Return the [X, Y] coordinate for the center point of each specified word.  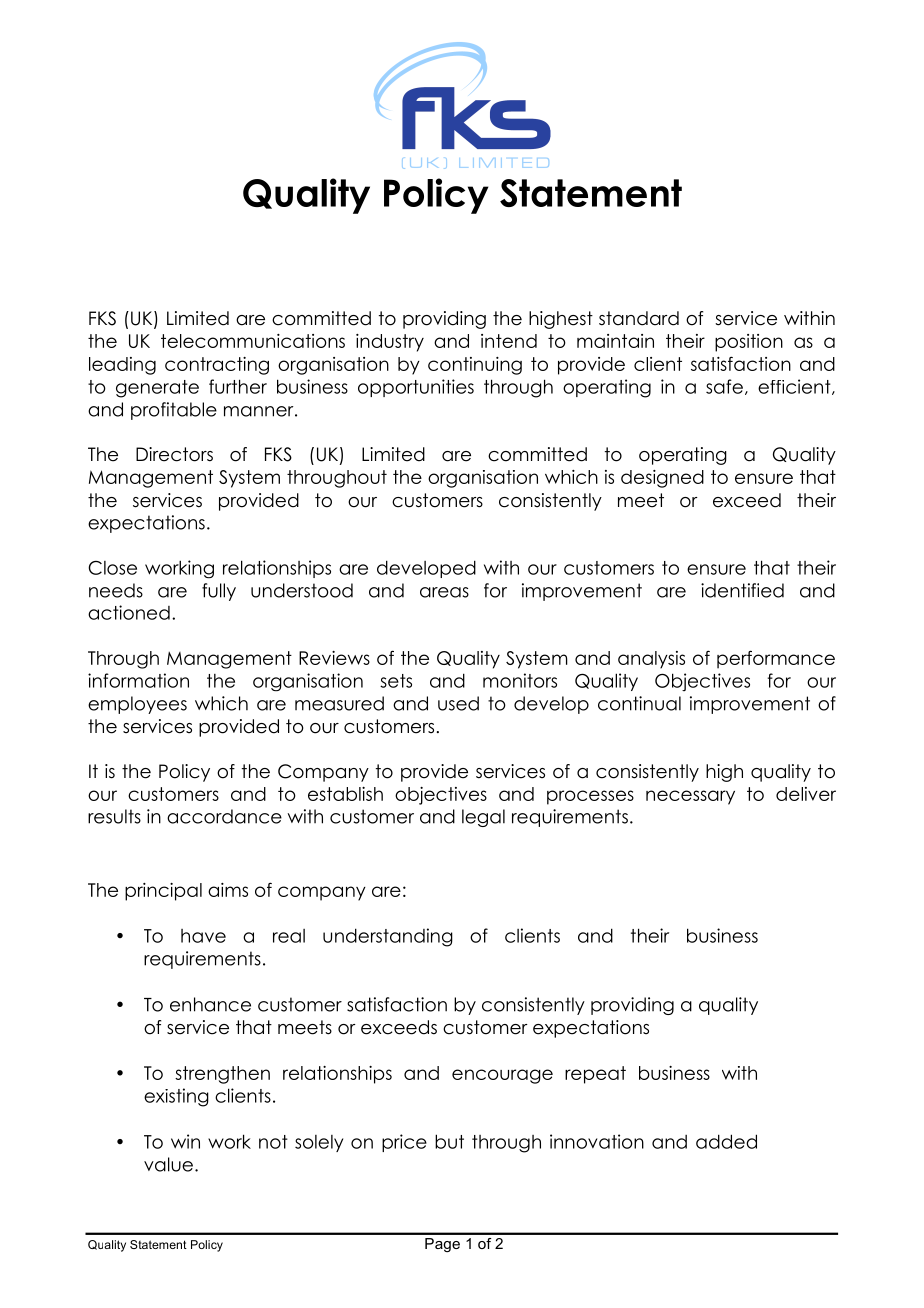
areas [444, 592]
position [749, 343]
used [458, 703]
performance [776, 659]
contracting [217, 366]
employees [137, 705]
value [168, 1164]
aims [228, 890]
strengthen [222, 1075]
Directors [174, 454]
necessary [690, 797]
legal [483, 818]
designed [662, 479]
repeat [595, 1075]
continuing [475, 366]
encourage [502, 1076]
